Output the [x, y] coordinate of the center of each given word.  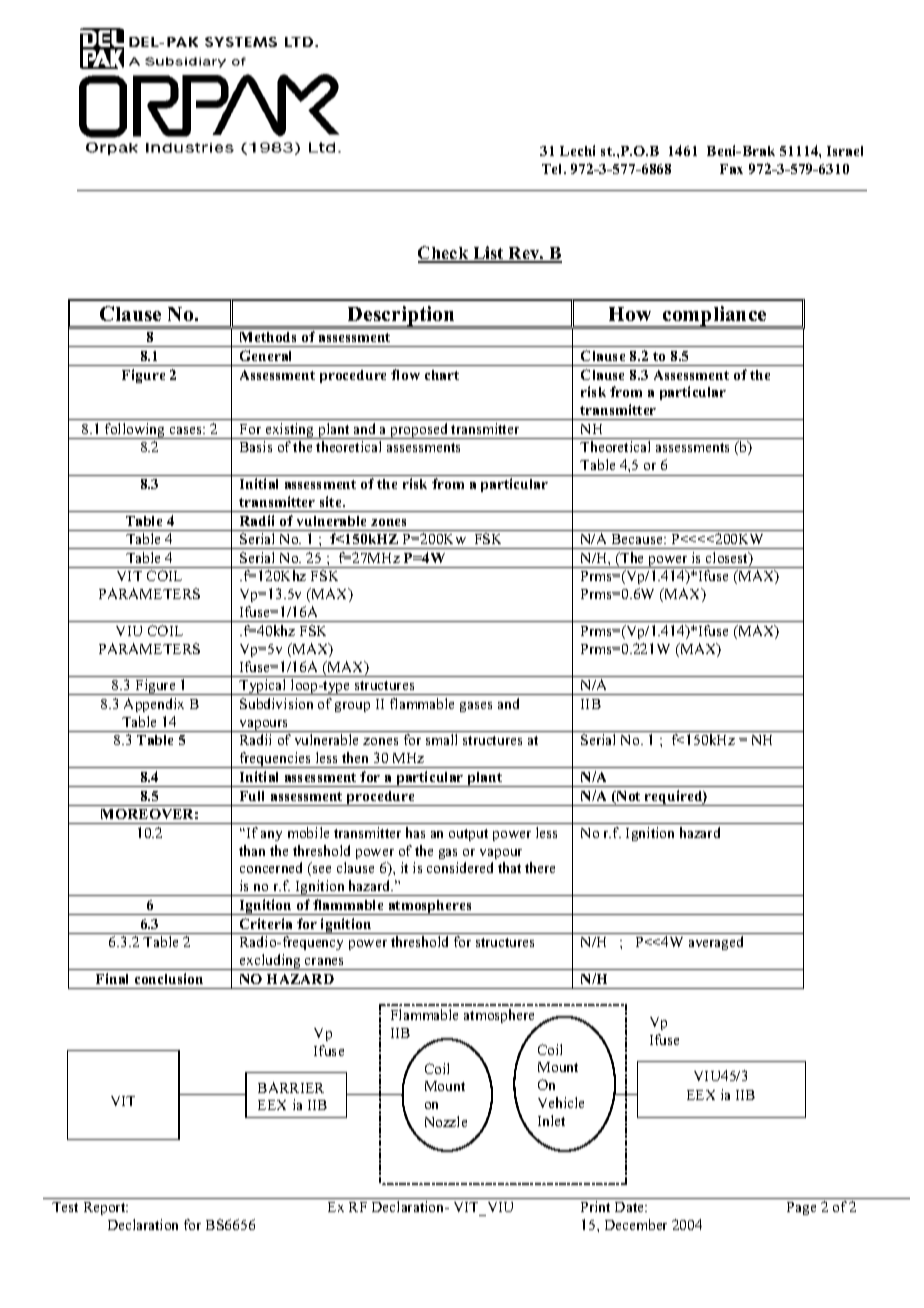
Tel [554, 169]
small [441, 739]
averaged [716, 943]
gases [476, 707]
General [265, 355]
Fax [731, 169]
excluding [270, 962]
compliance [715, 317]
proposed [419, 431]
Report [106, 1208]
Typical [263, 687]
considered [460, 867]
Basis [256, 446]
